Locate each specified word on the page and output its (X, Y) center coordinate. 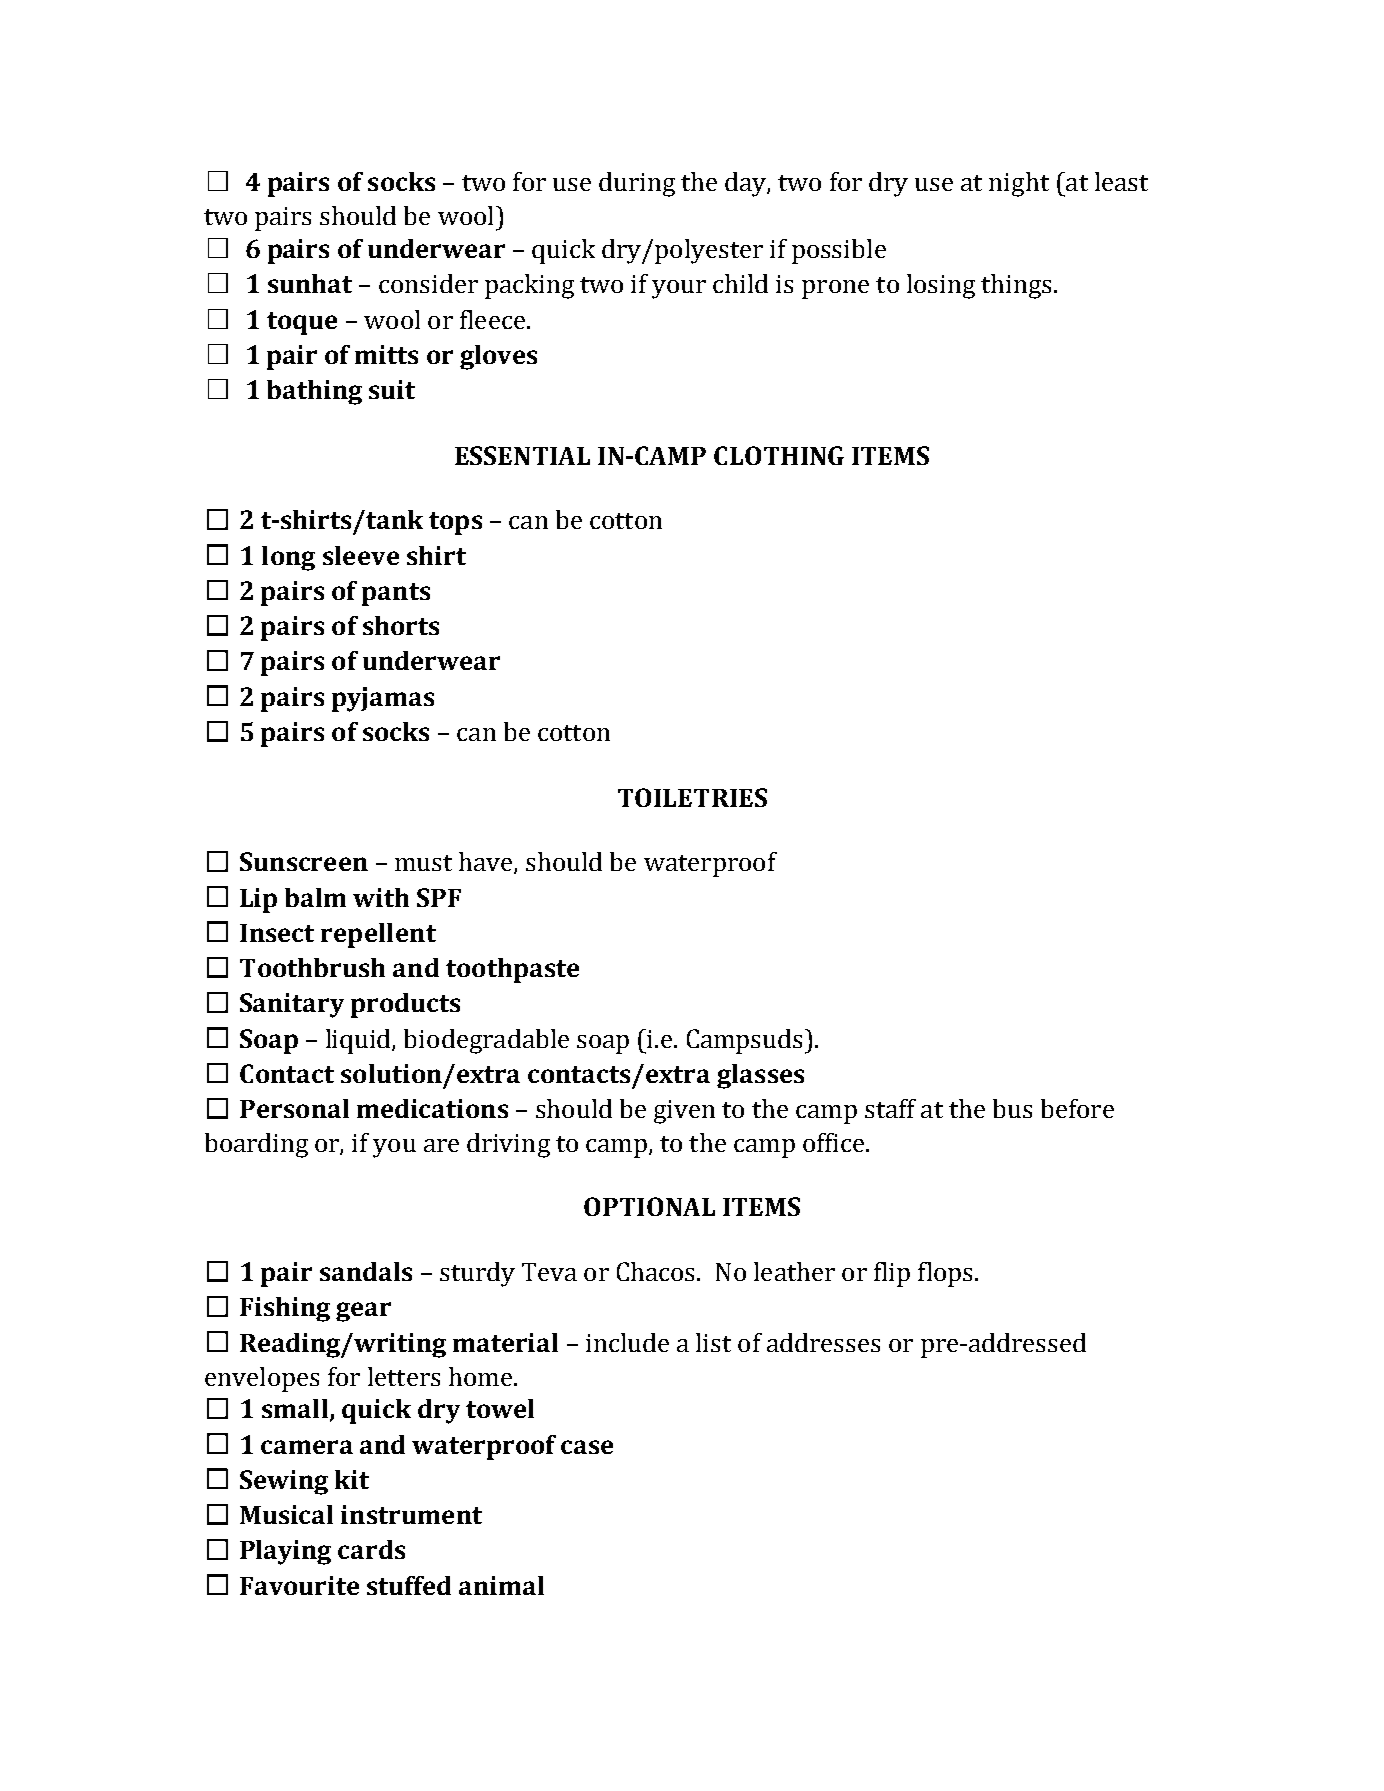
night (1019, 184)
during (637, 184)
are (441, 1145)
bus (1012, 1108)
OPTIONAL (649, 1206)
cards (371, 1549)
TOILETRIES (692, 797)
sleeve (361, 555)
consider (428, 283)
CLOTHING (779, 455)
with (381, 897)
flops (945, 1274)
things (1016, 286)
